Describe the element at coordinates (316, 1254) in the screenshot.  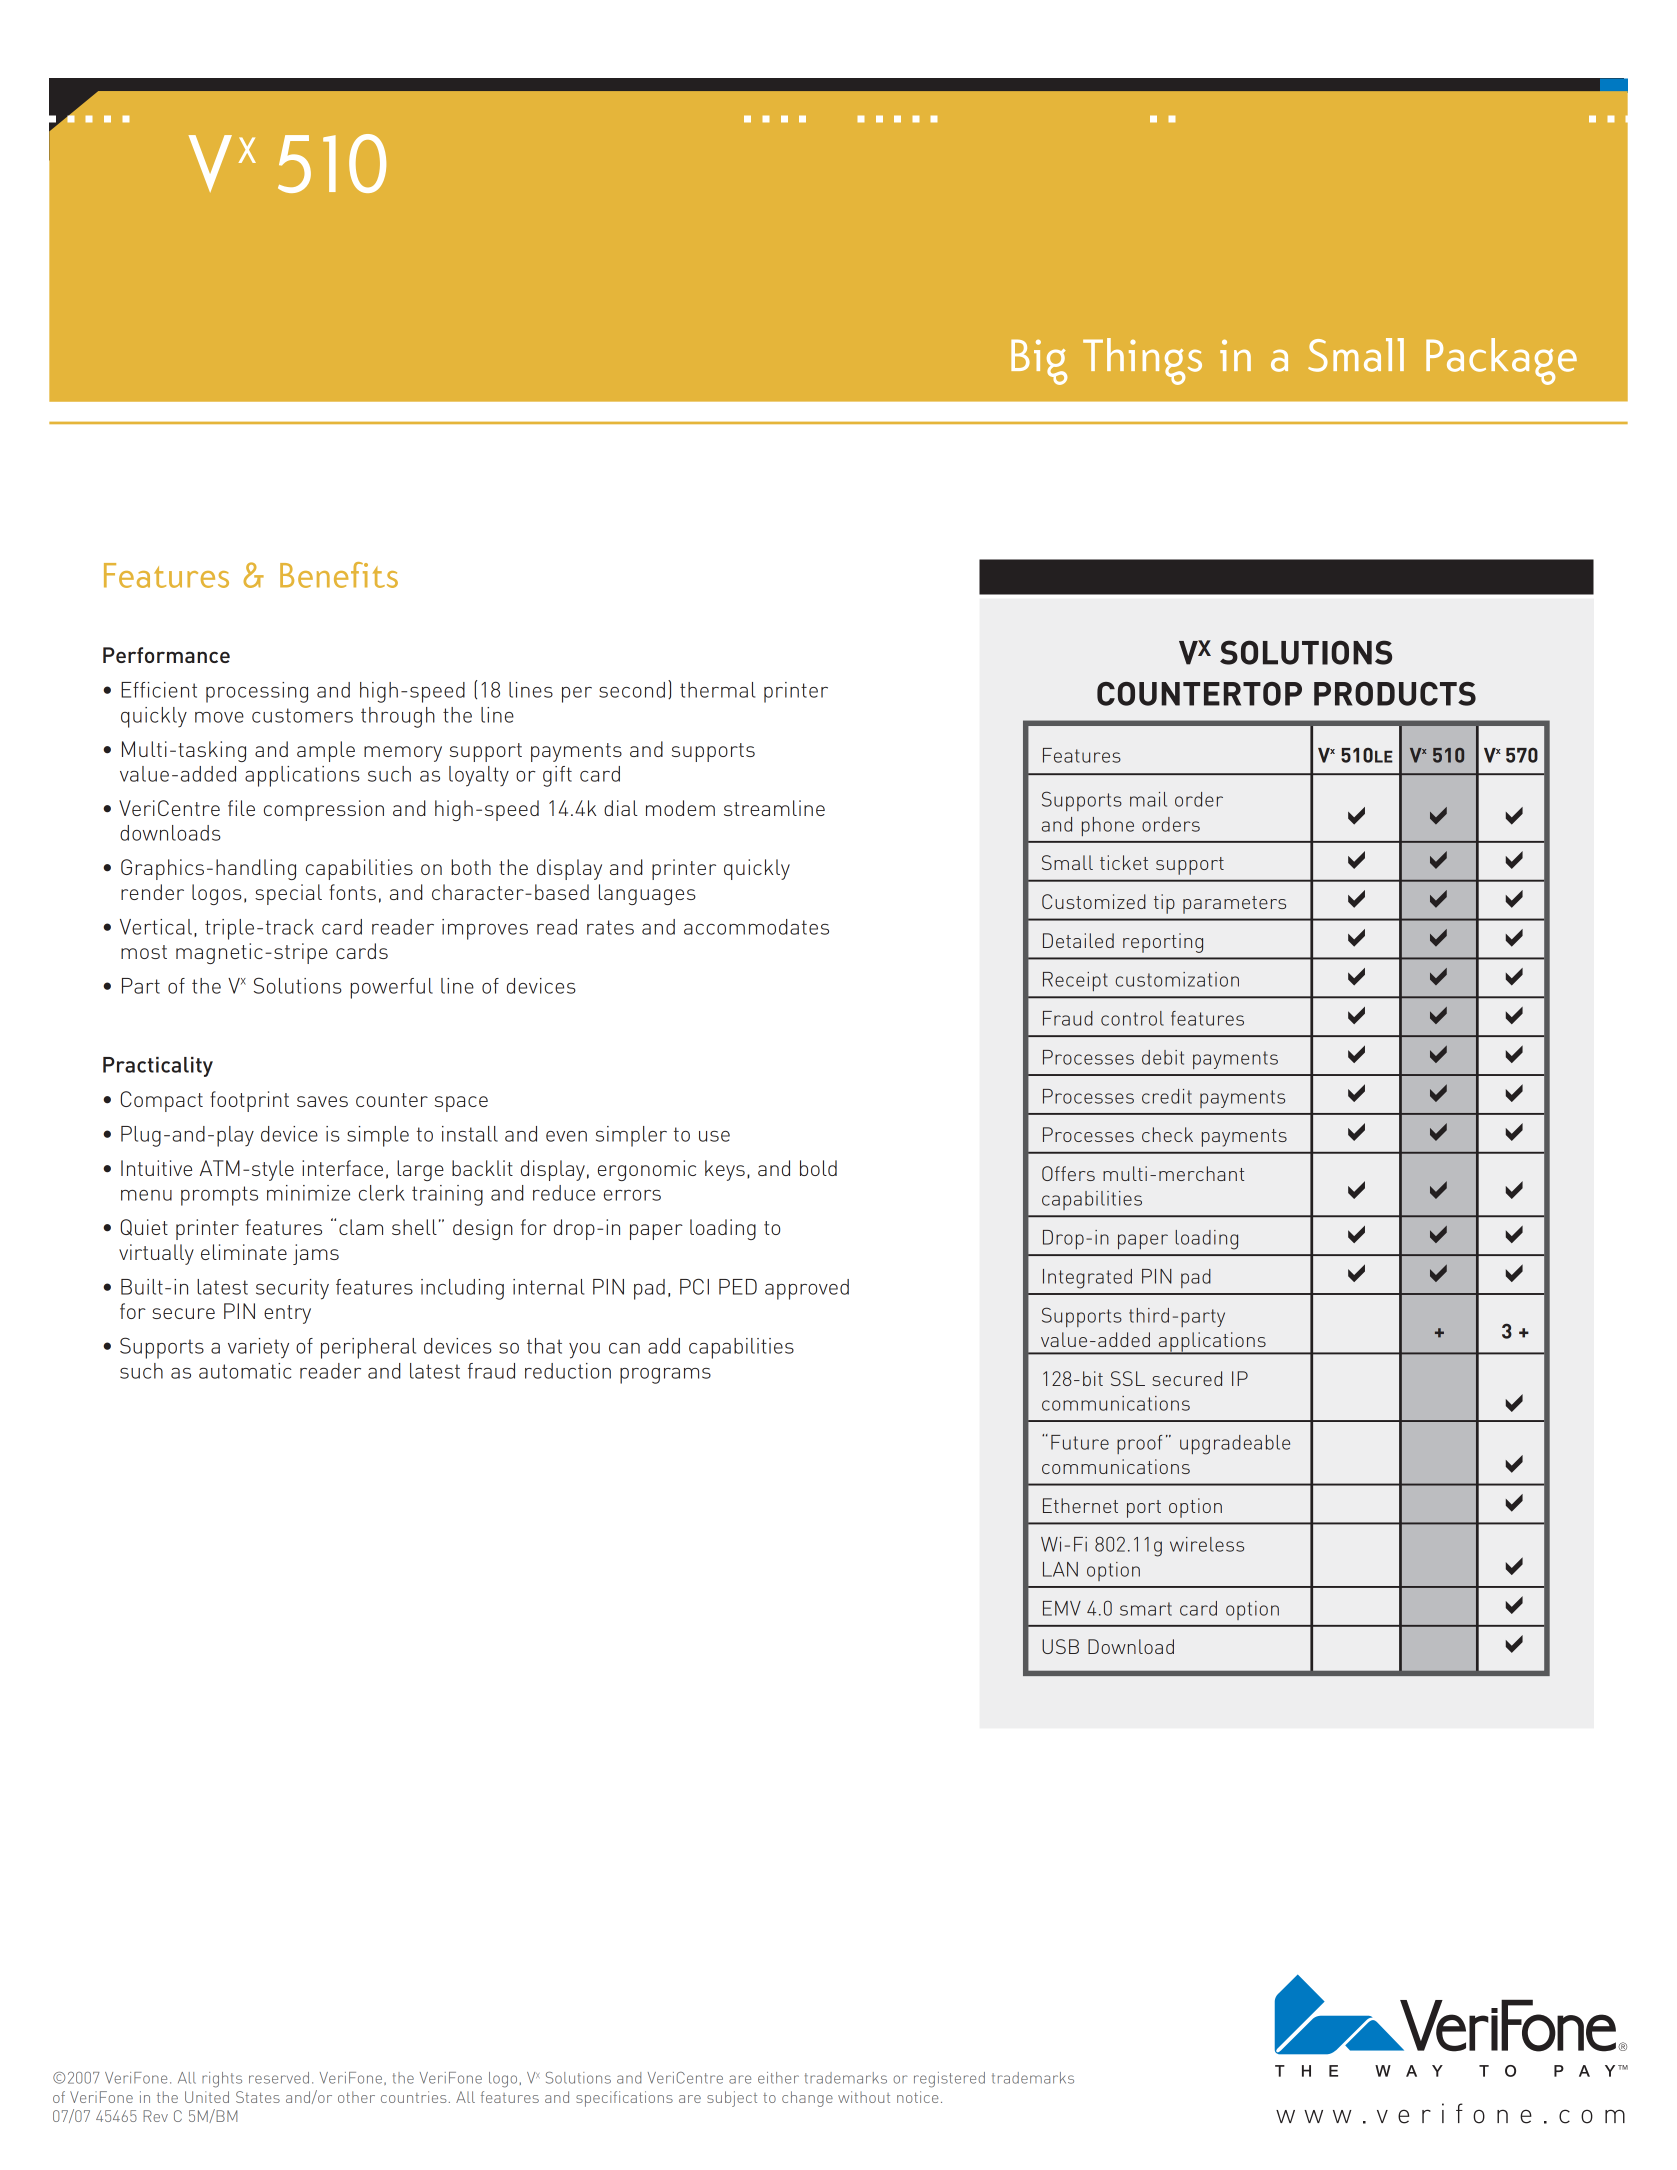
I see `jams` at that location.
